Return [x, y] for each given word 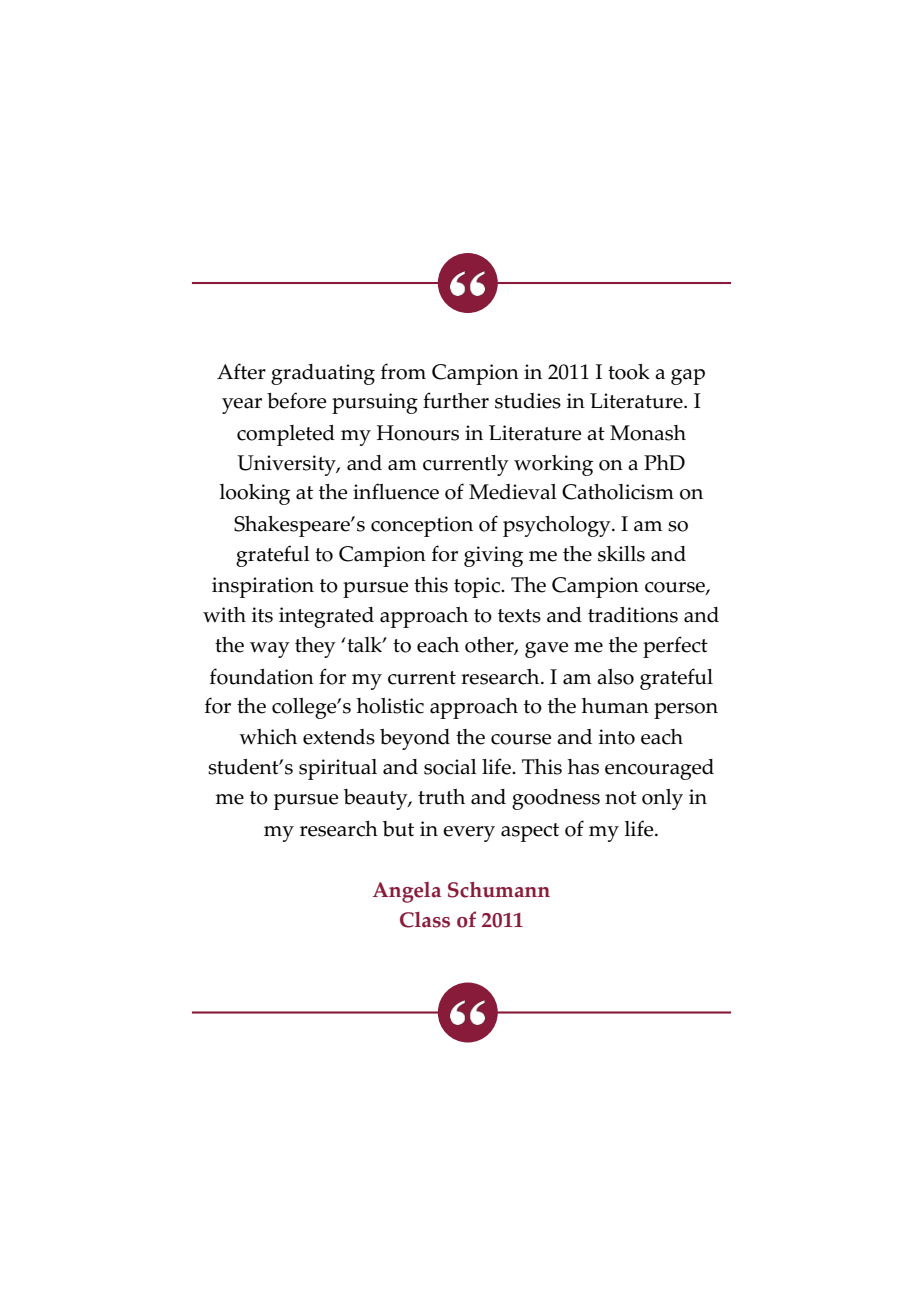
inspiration [263, 587]
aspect [530, 832]
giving [493, 556]
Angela [407, 892]
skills [621, 554]
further [456, 400]
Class [425, 920]
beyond [415, 739]
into [617, 737]
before [296, 400]
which [268, 737]
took [629, 372]
